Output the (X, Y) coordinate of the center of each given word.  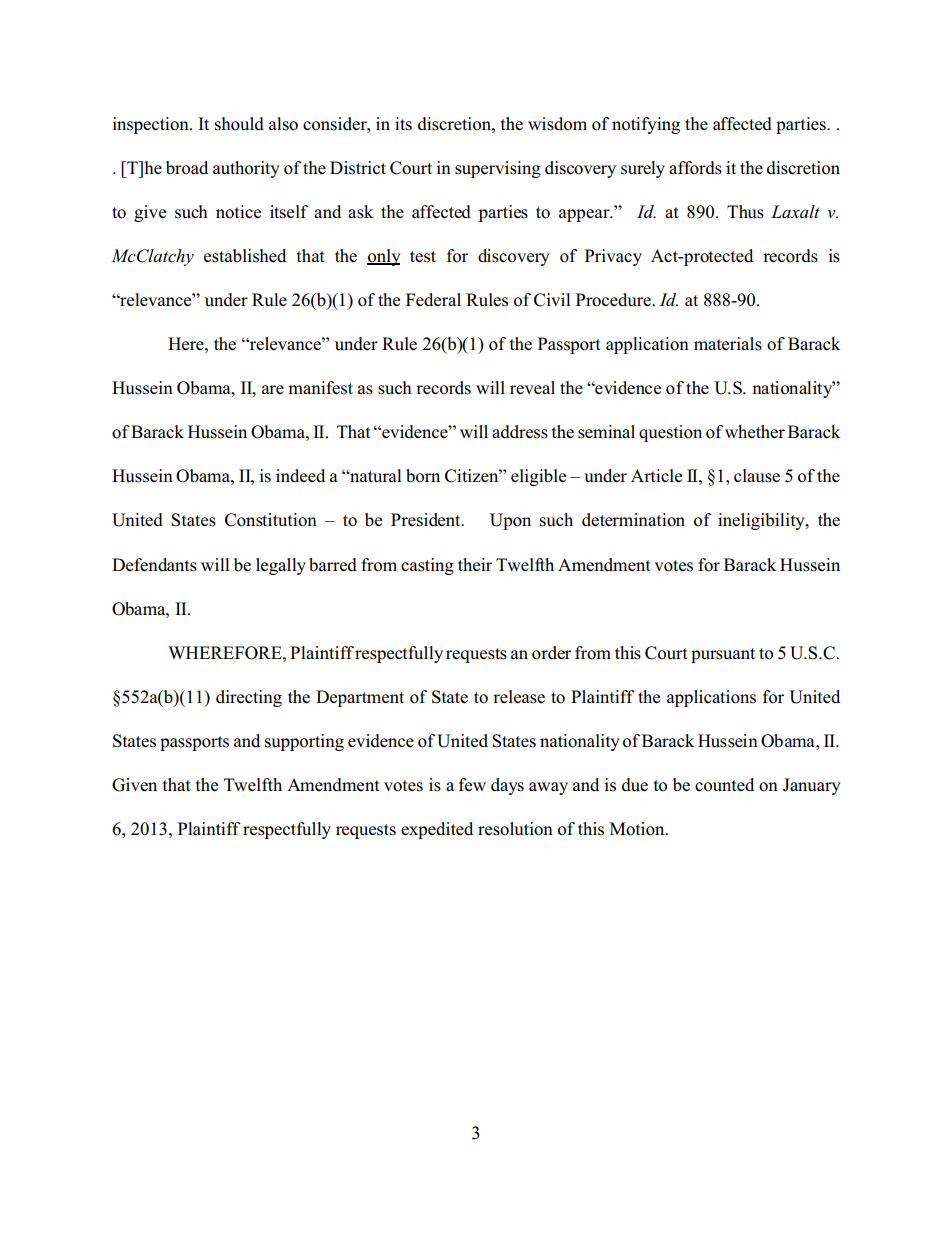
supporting (304, 742)
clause (757, 476)
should (239, 124)
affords (695, 168)
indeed (300, 476)
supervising (498, 169)
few (472, 785)
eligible (538, 477)
